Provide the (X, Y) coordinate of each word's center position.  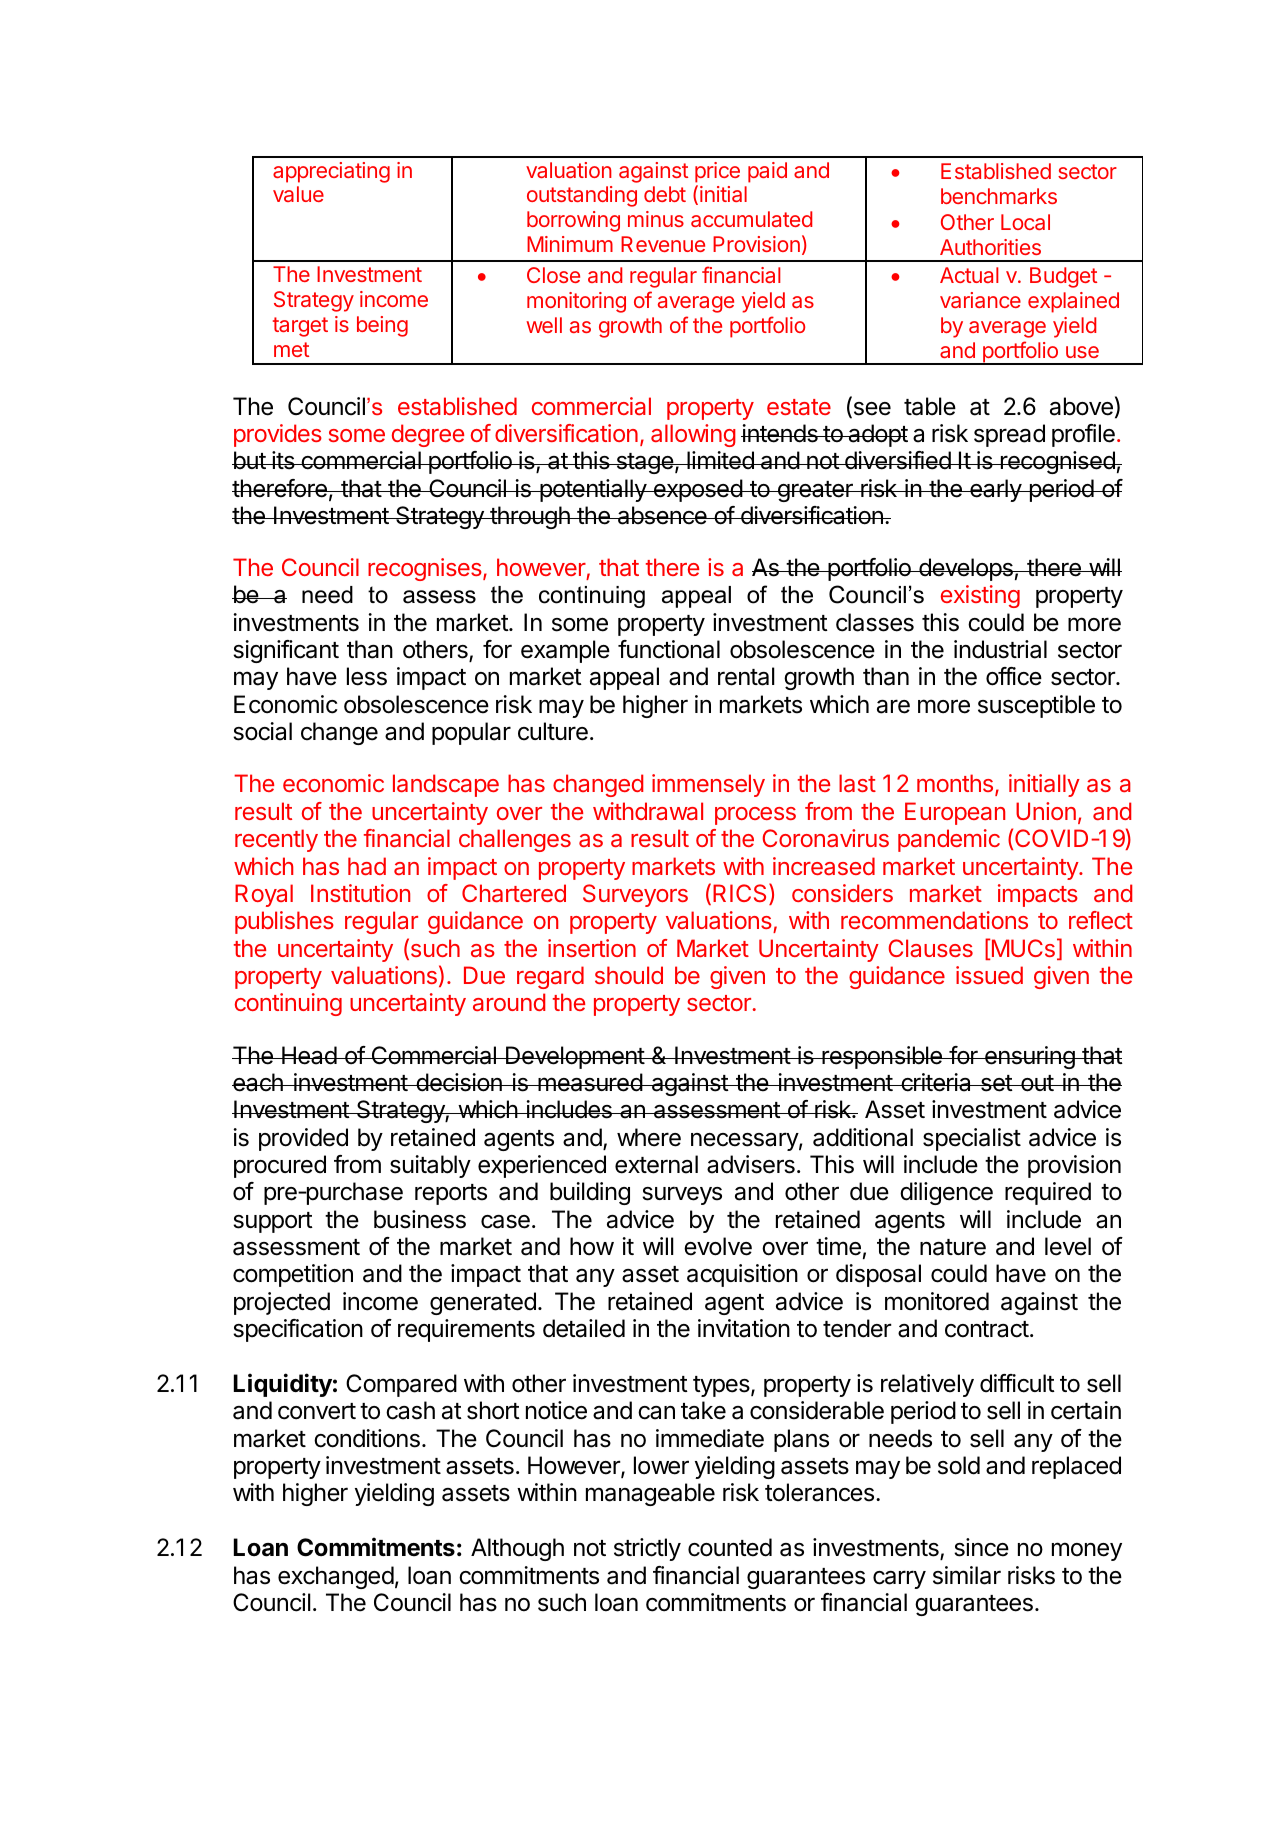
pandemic (949, 840)
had (367, 866)
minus (656, 219)
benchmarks (999, 196)
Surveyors (635, 895)
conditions (367, 1438)
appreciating (331, 172)
